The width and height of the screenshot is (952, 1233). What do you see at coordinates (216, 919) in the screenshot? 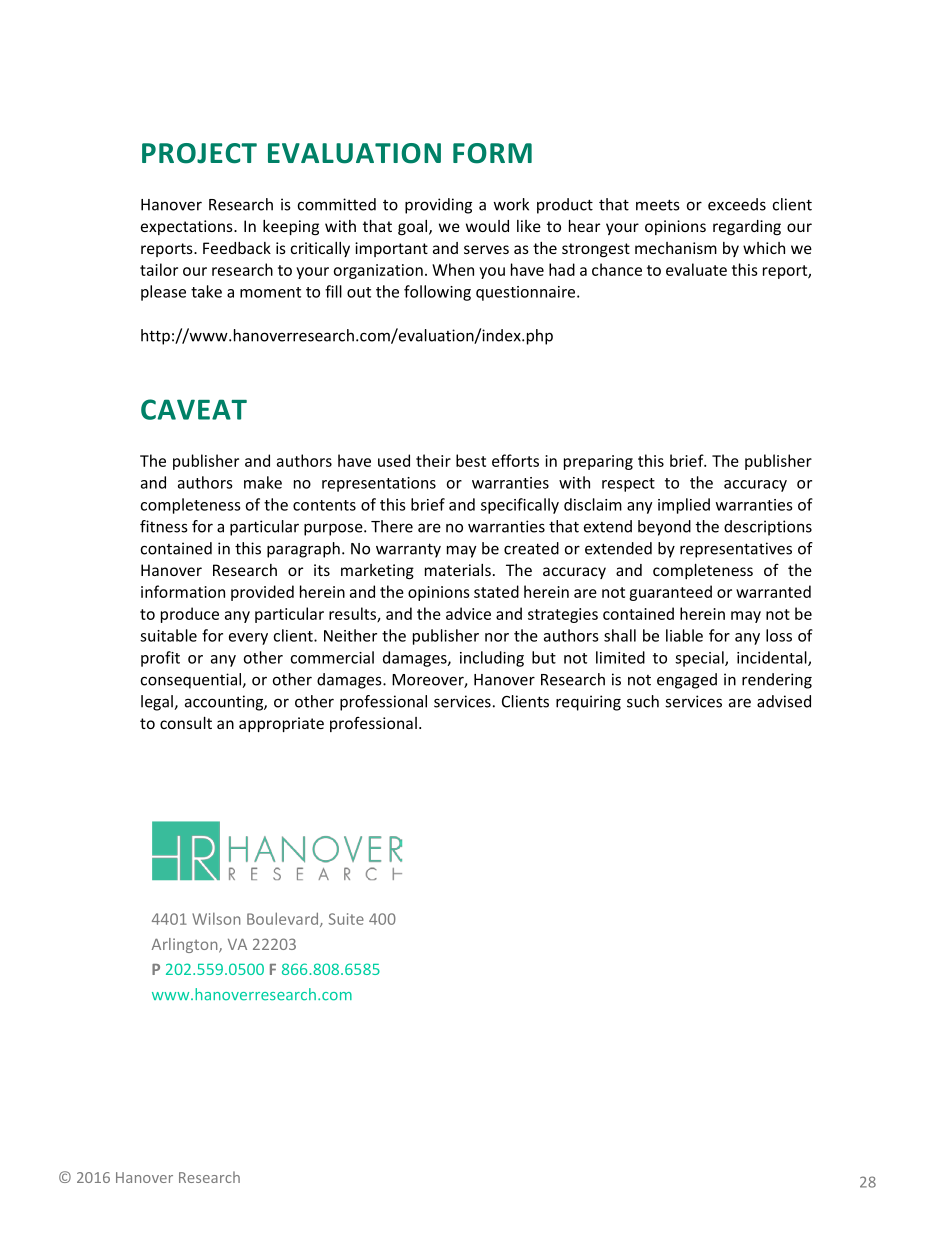
I see `Wilson` at bounding box center [216, 919].
